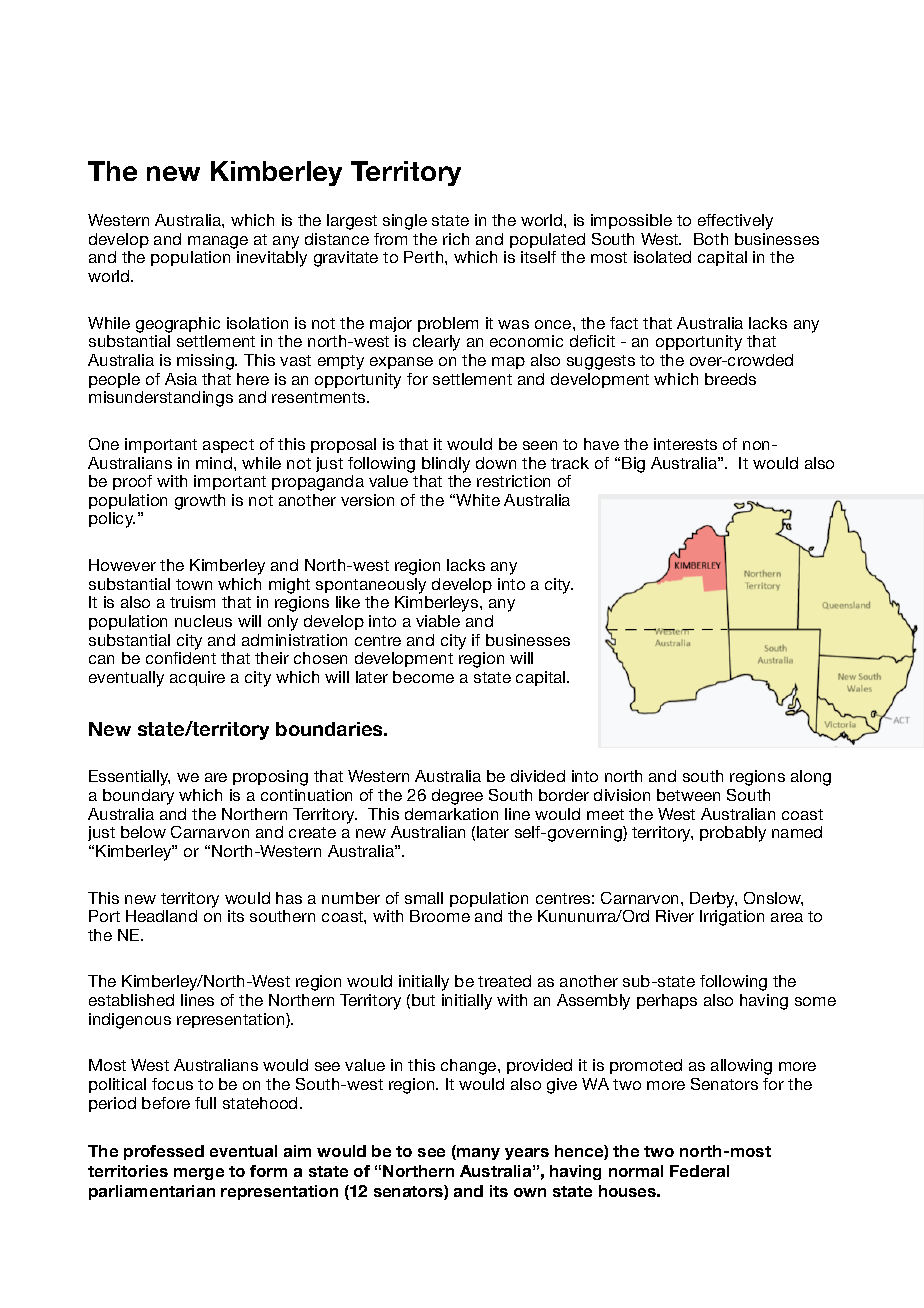  What do you see at coordinates (199, 1174) in the screenshot?
I see `merge` at bounding box center [199, 1174].
